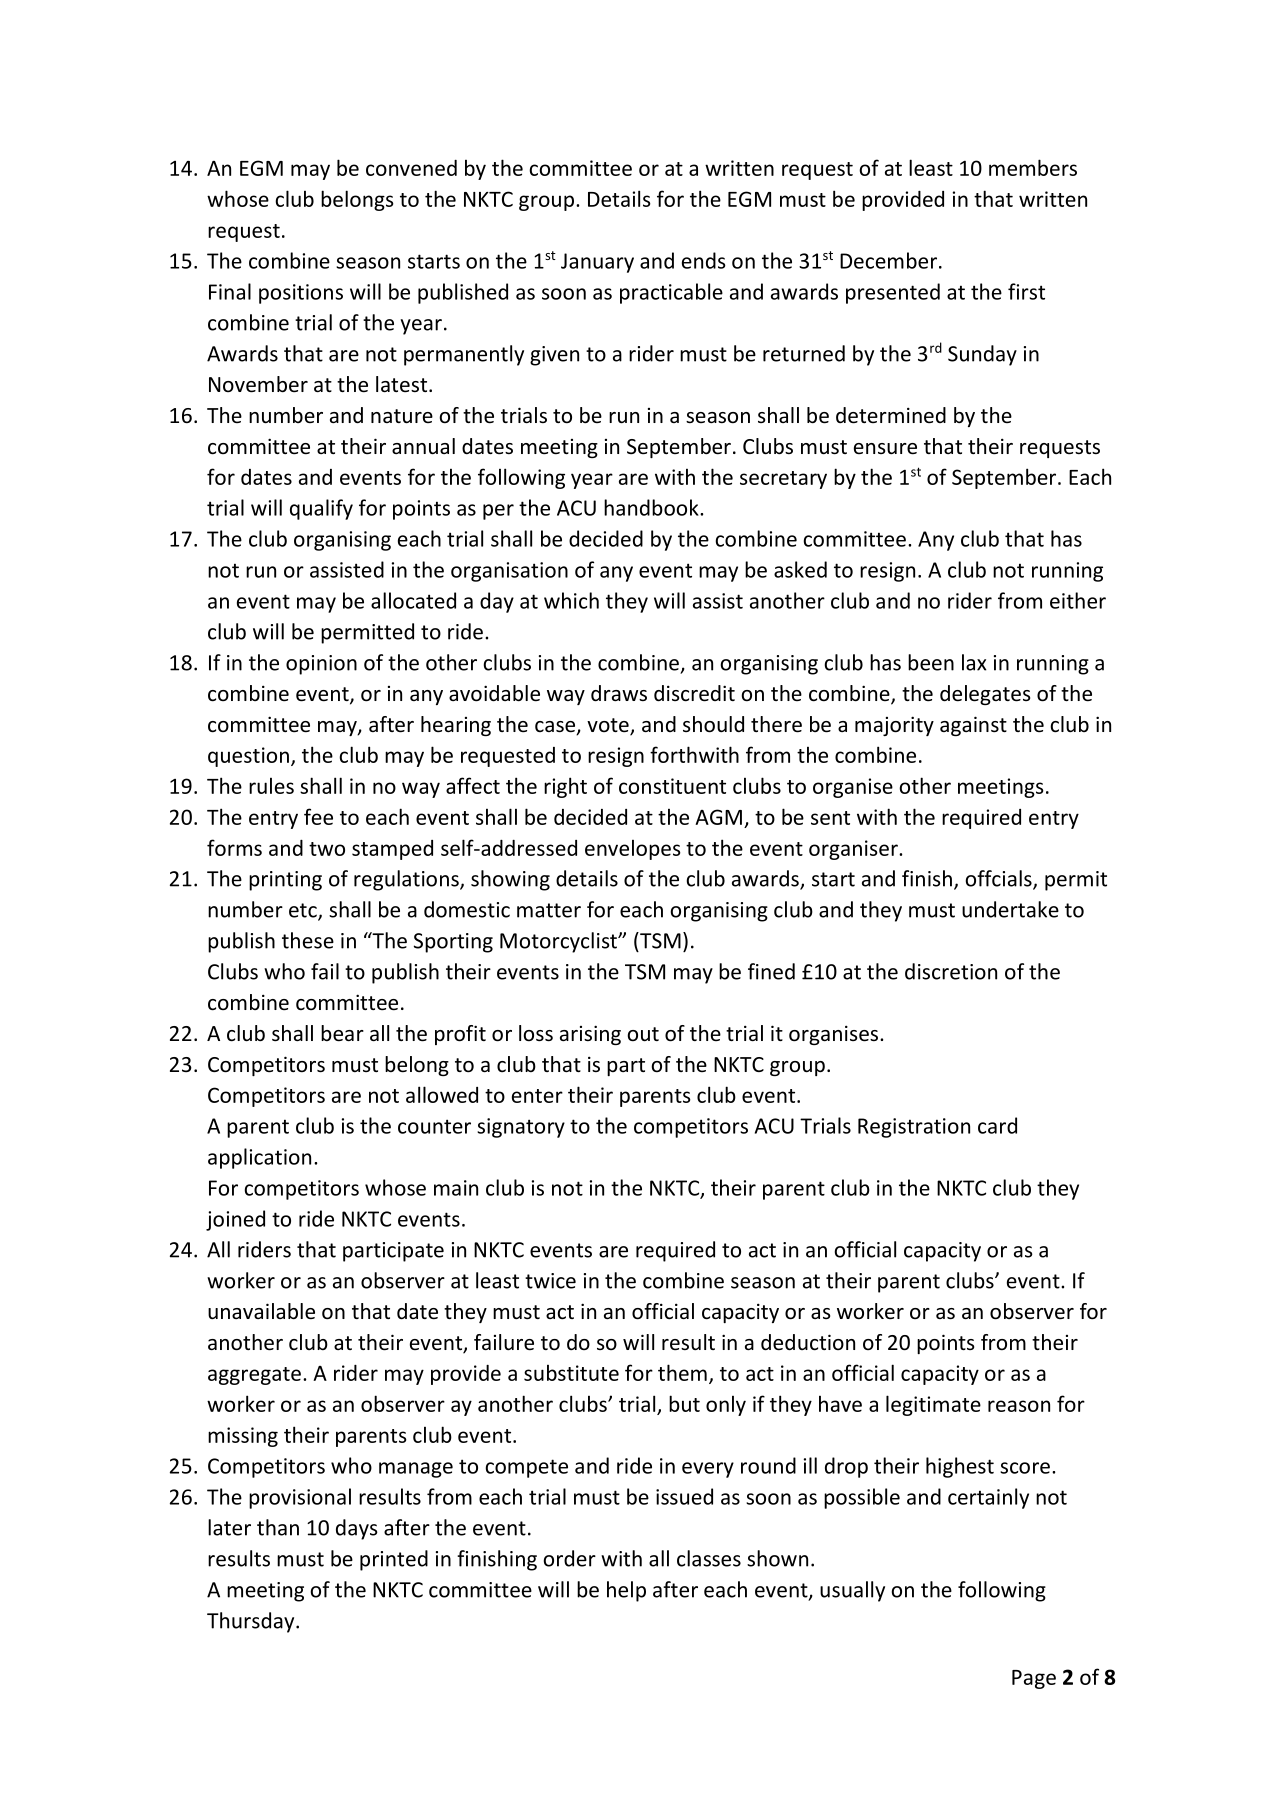  What do you see at coordinates (619, 693) in the page?
I see `draws` at bounding box center [619, 693].
